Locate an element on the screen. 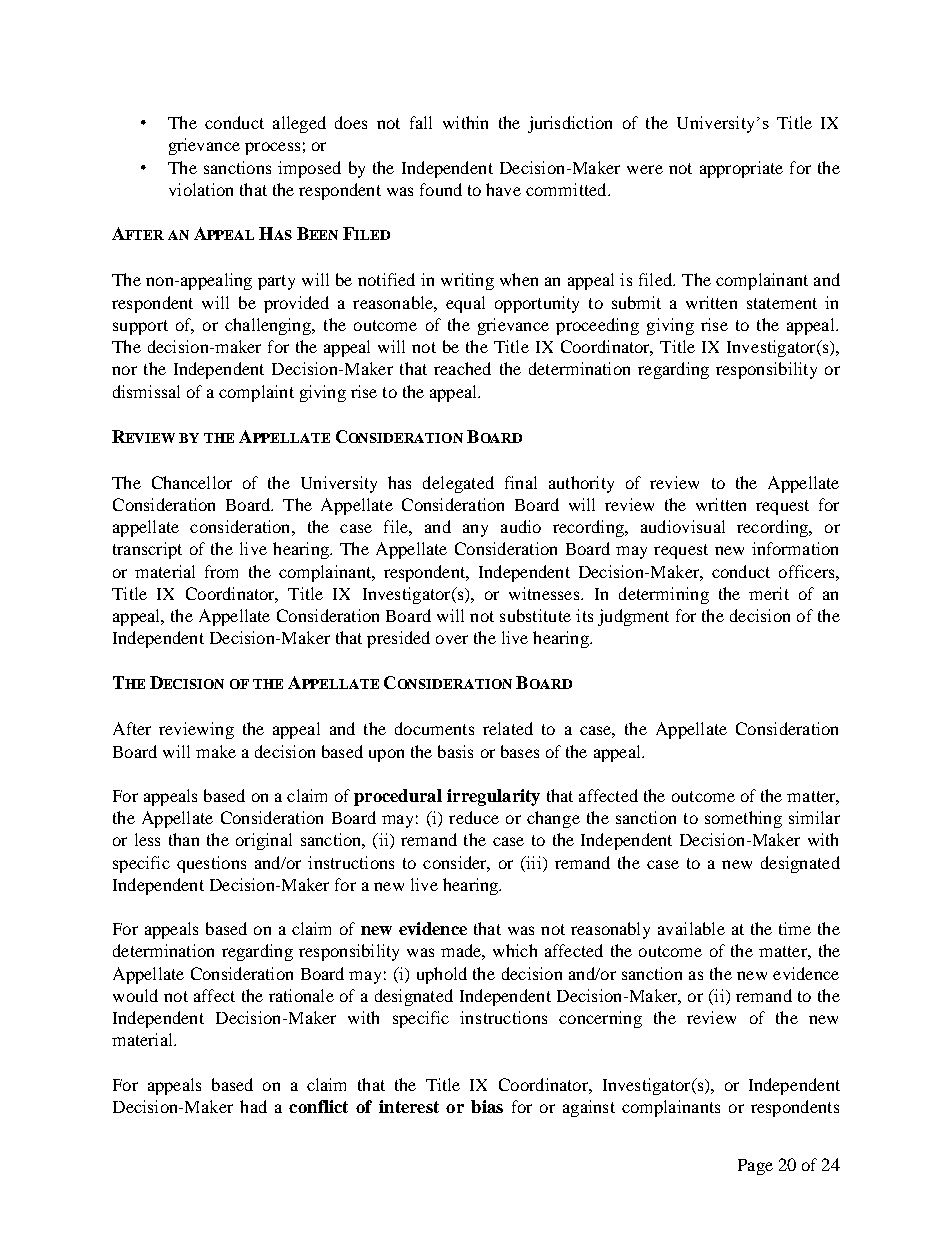  over is located at coordinates (452, 639).
